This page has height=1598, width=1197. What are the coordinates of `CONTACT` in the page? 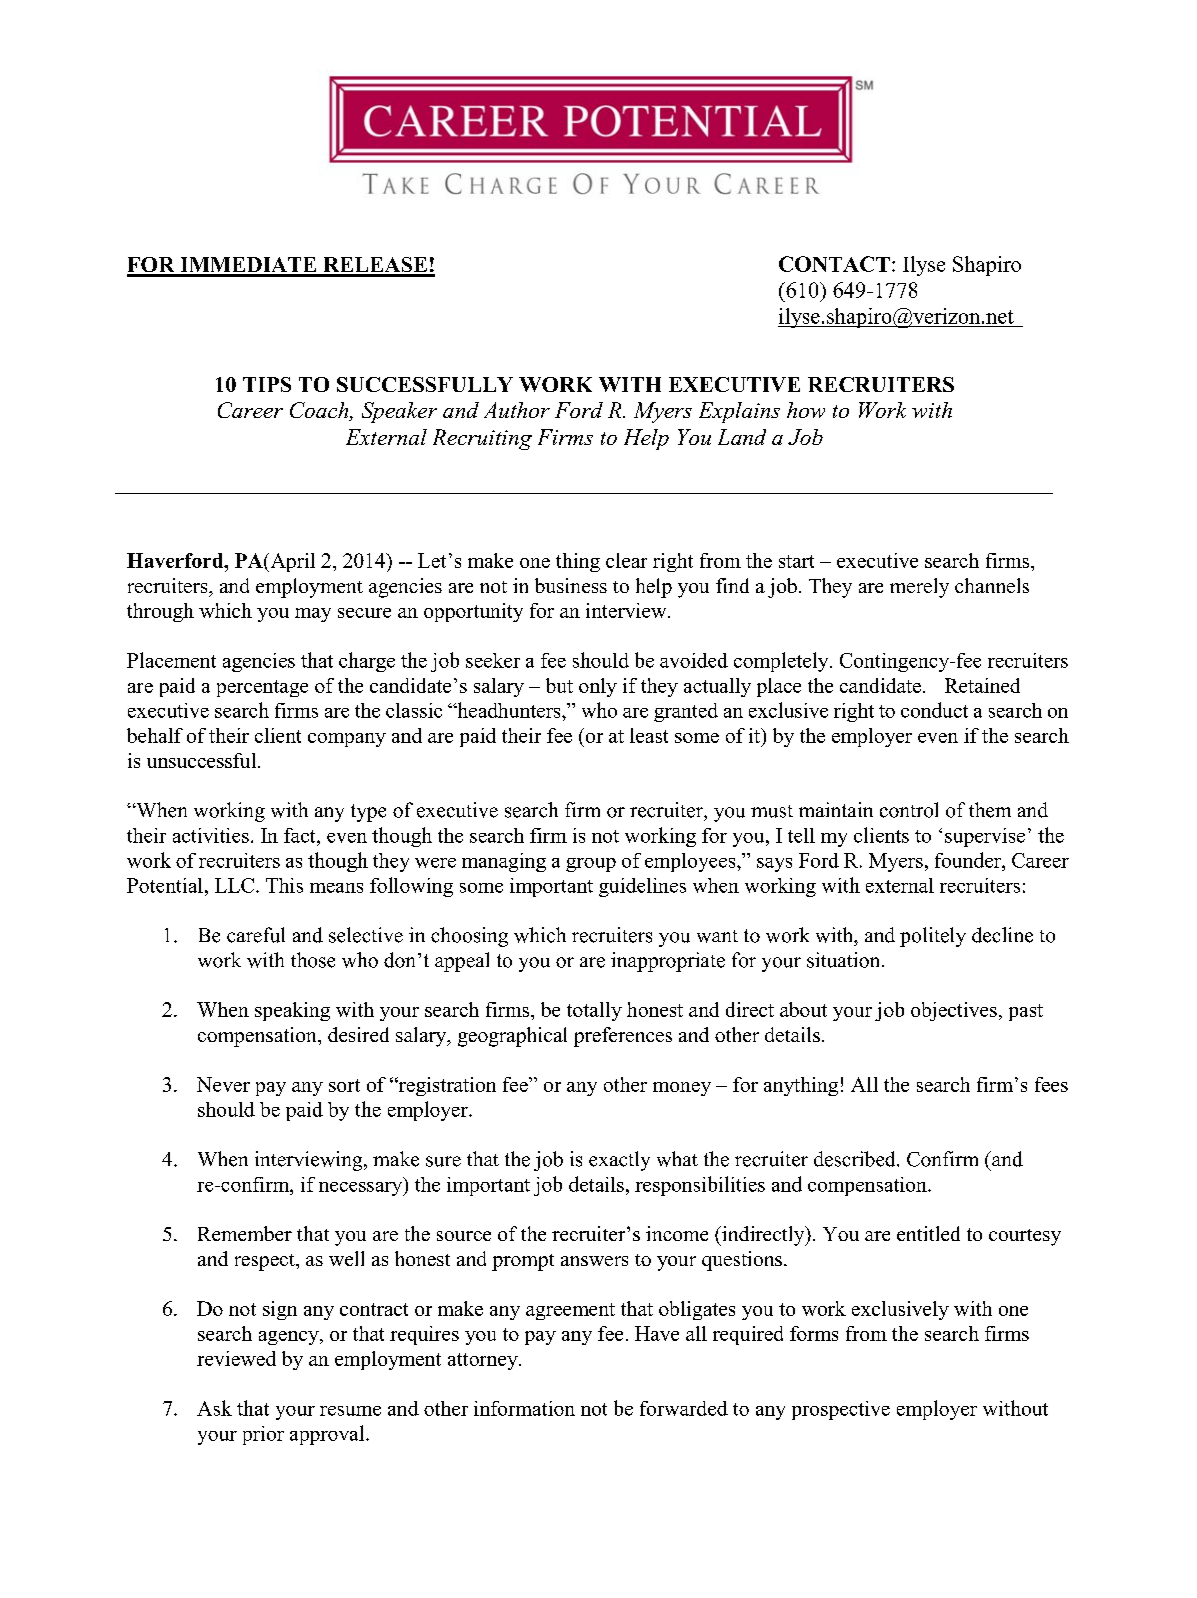 It's located at (834, 264).
